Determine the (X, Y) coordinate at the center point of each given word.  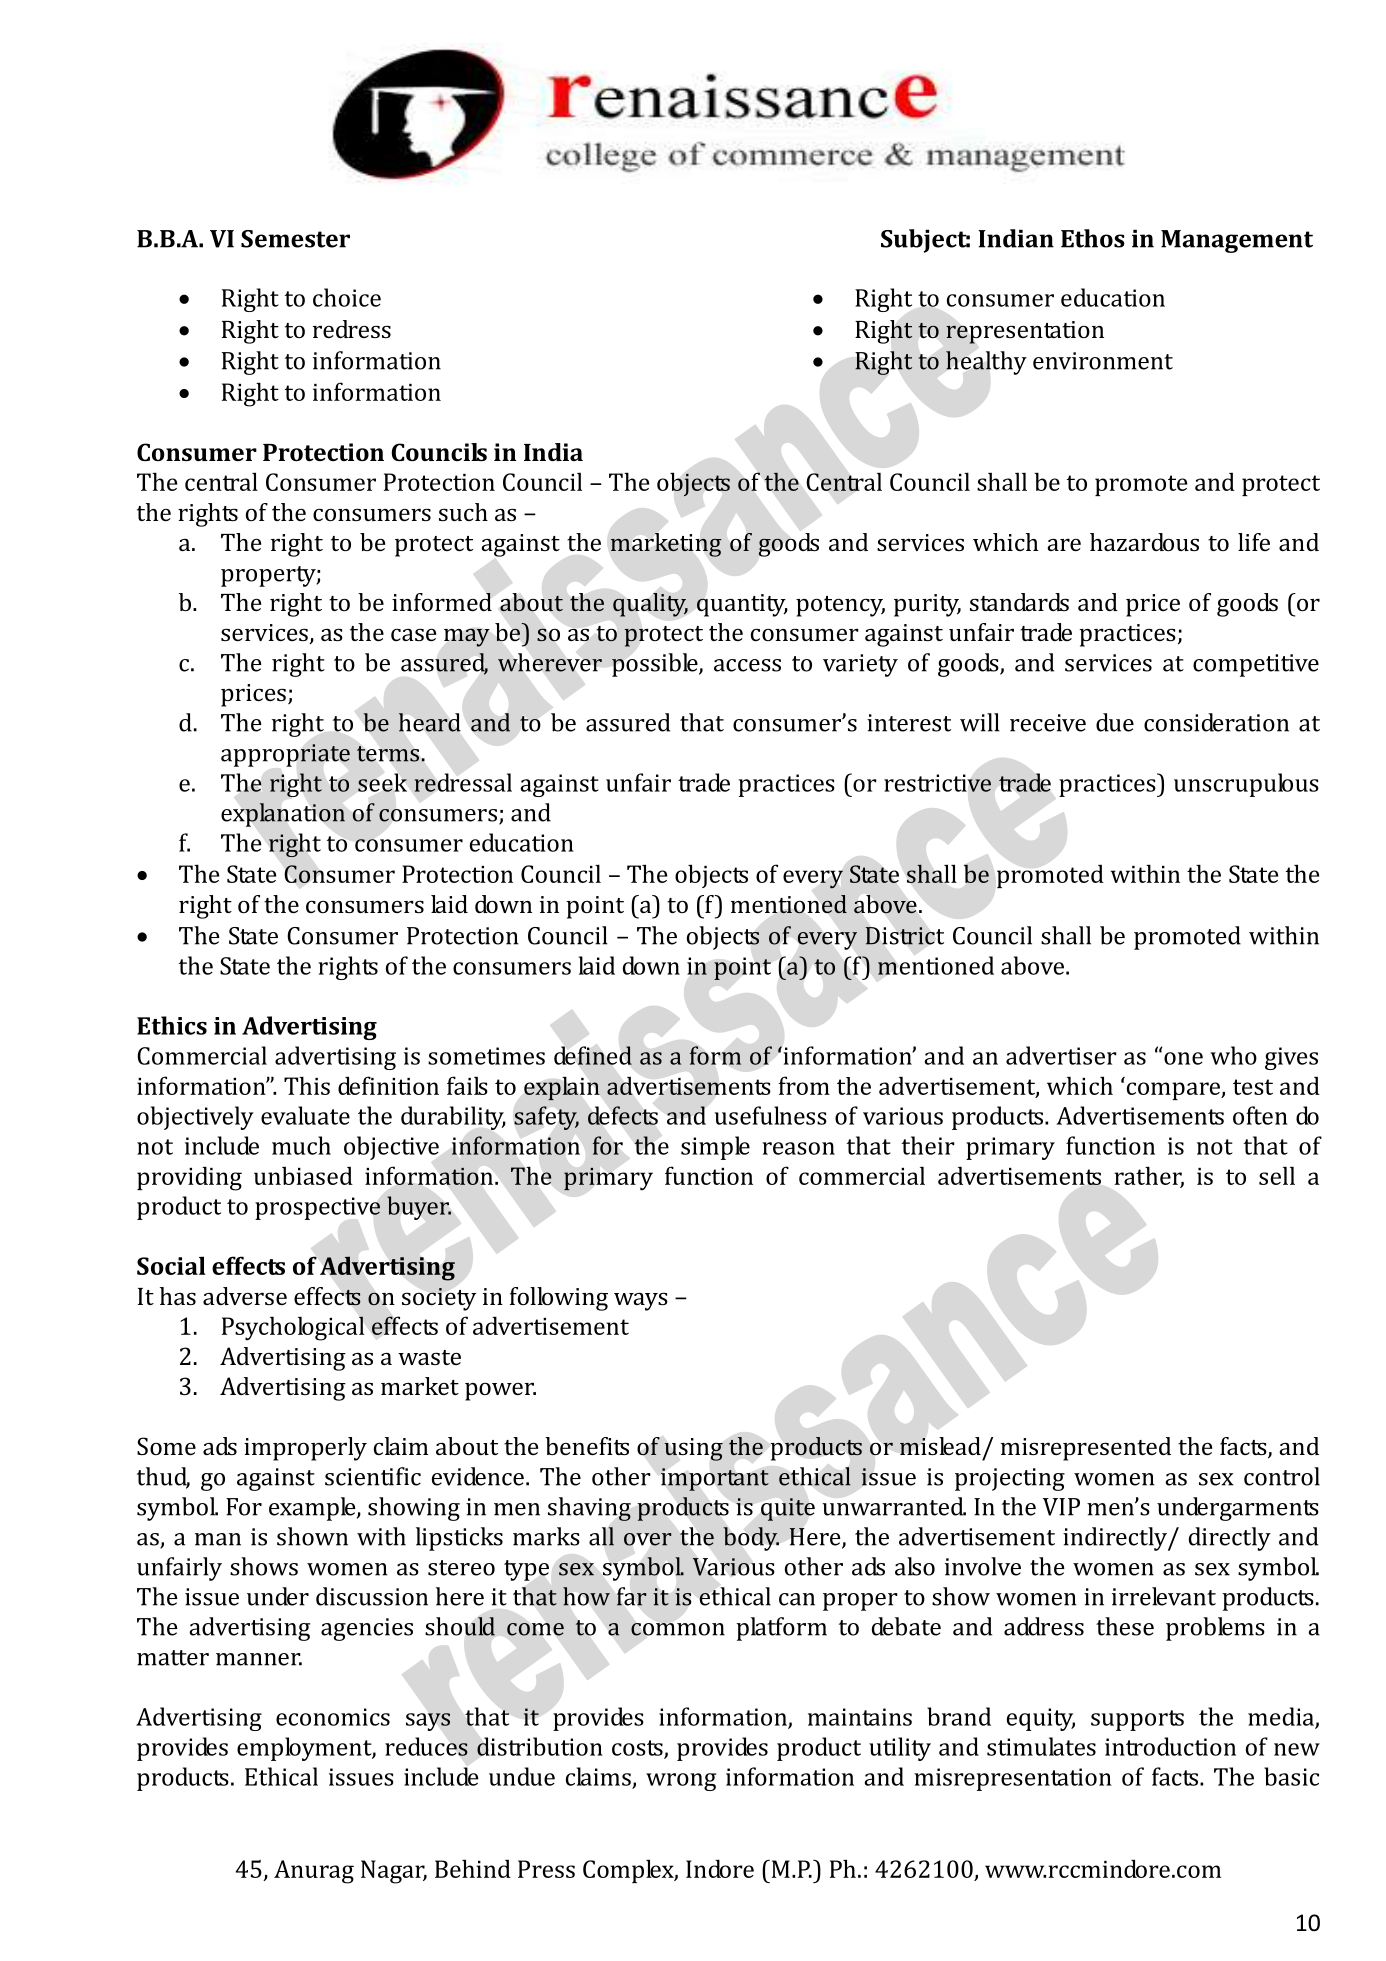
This (307, 1085)
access (747, 665)
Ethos (1093, 238)
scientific (373, 1476)
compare (1174, 1091)
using (693, 1449)
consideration (1216, 722)
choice (347, 297)
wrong (681, 1782)
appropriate (285, 755)
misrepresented (1086, 1449)
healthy (986, 363)
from (804, 1085)
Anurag (314, 1872)
